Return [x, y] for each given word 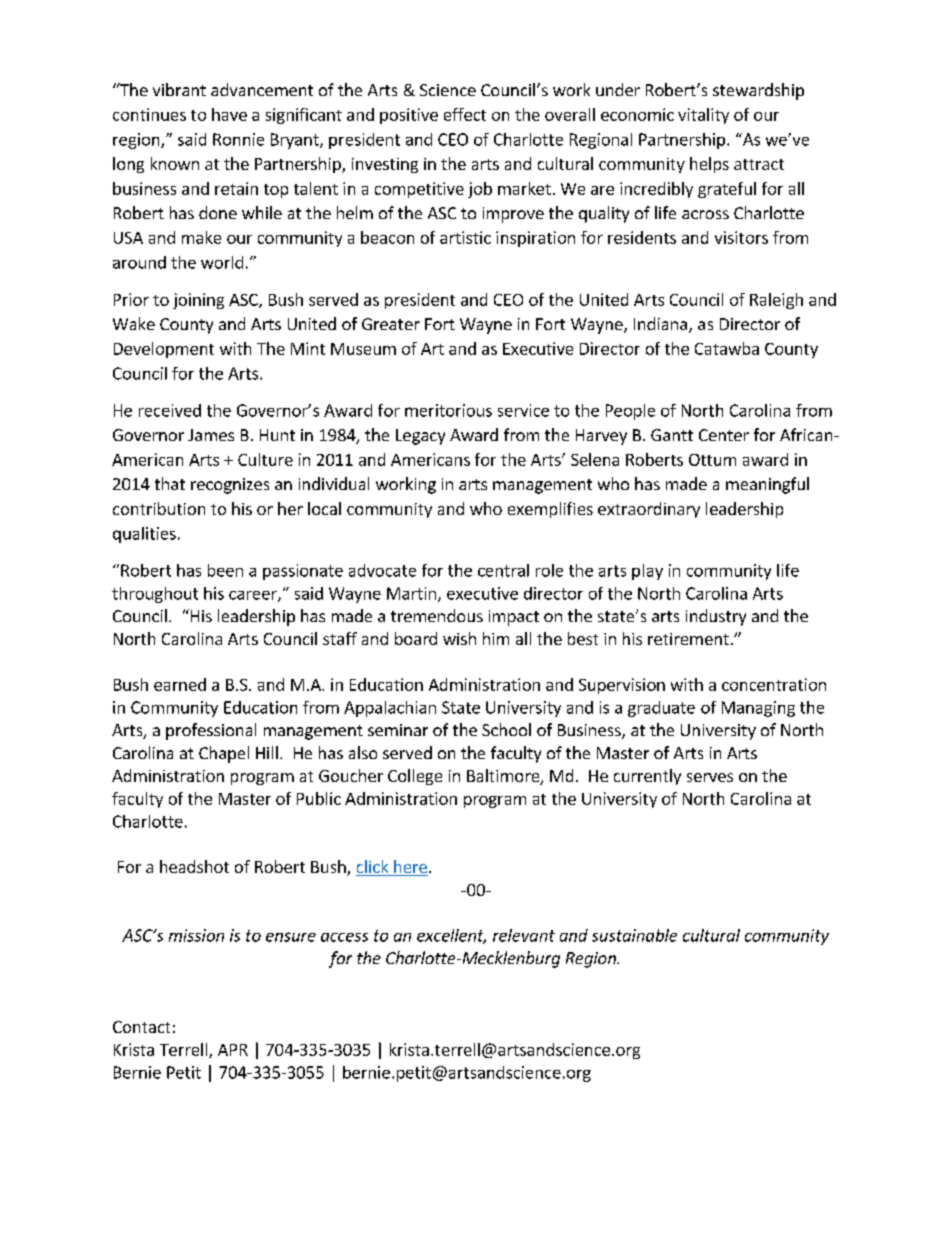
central [503, 570]
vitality [703, 116]
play [647, 572]
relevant [524, 935]
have [229, 114]
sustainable [634, 935]
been [225, 570]
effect [465, 114]
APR [233, 1050]
